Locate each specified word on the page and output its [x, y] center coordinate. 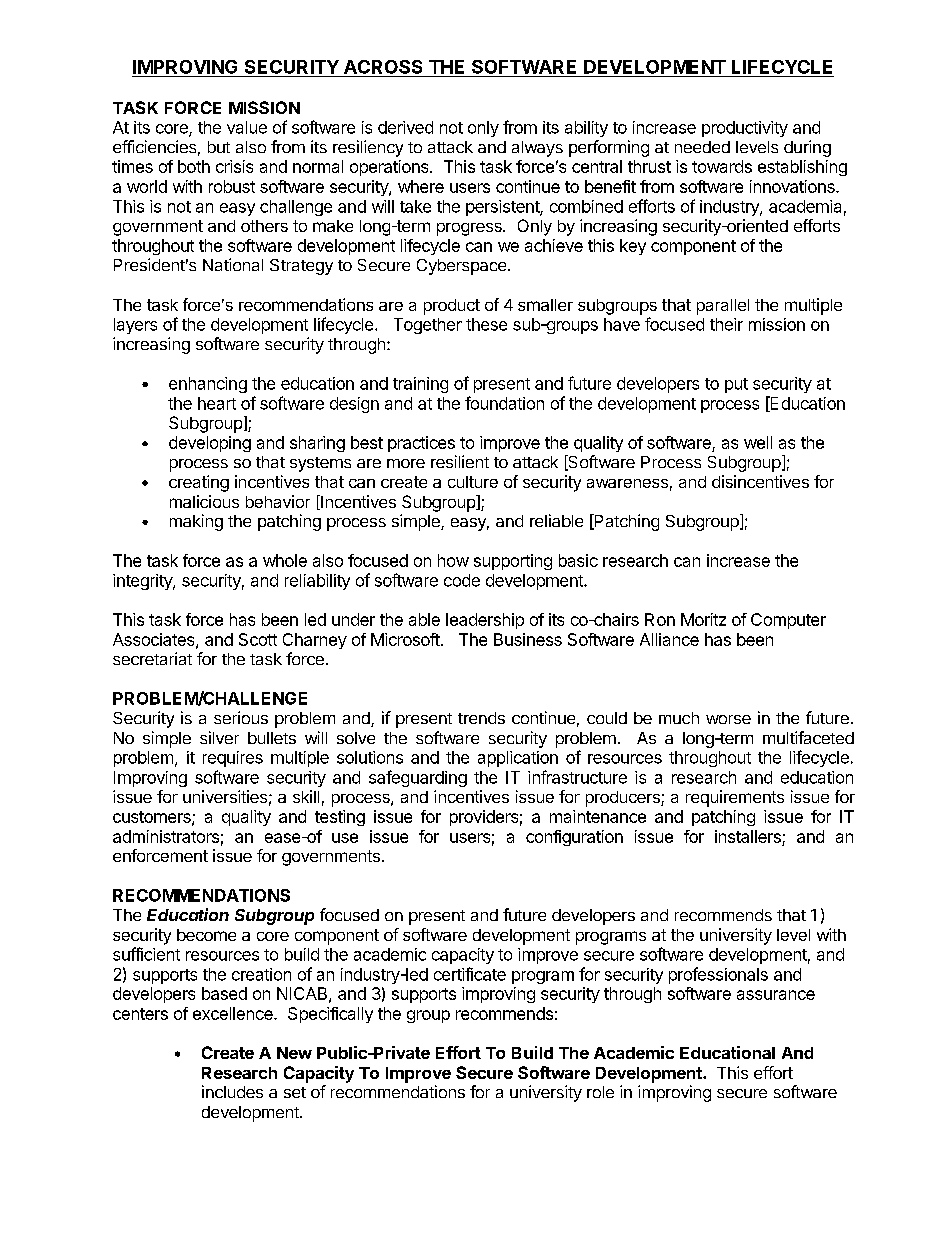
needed [702, 147]
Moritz [703, 619]
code [462, 580]
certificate [470, 974]
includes [232, 1091]
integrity [143, 582]
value [247, 127]
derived [405, 127]
